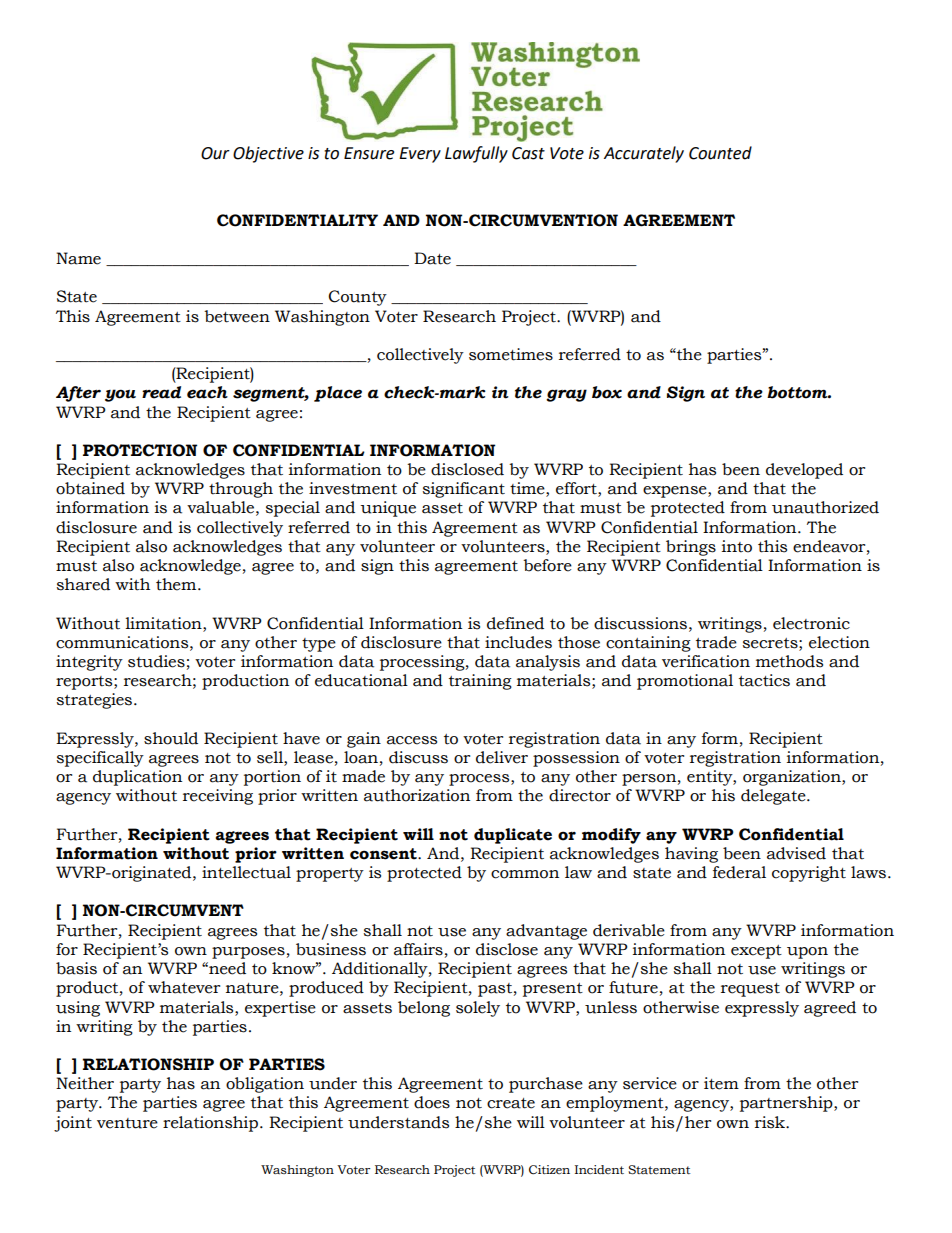 This screenshot has width=952, height=1233. What do you see at coordinates (793, 778) in the screenshot?
I see `organization` at bounding box center [793, 778].
